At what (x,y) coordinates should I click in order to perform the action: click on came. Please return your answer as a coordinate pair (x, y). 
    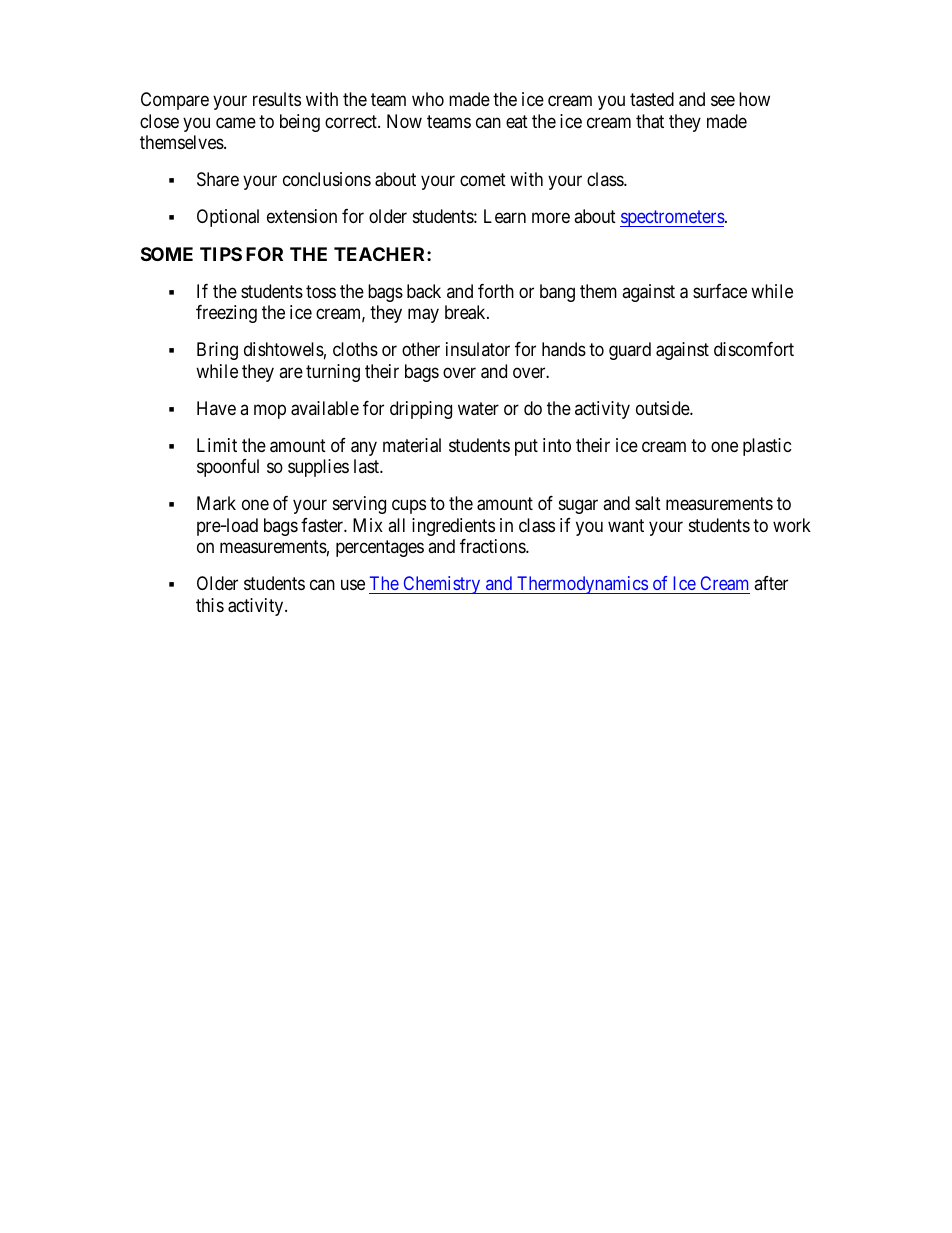
    Looking at the image, I should click on (236, 123).
